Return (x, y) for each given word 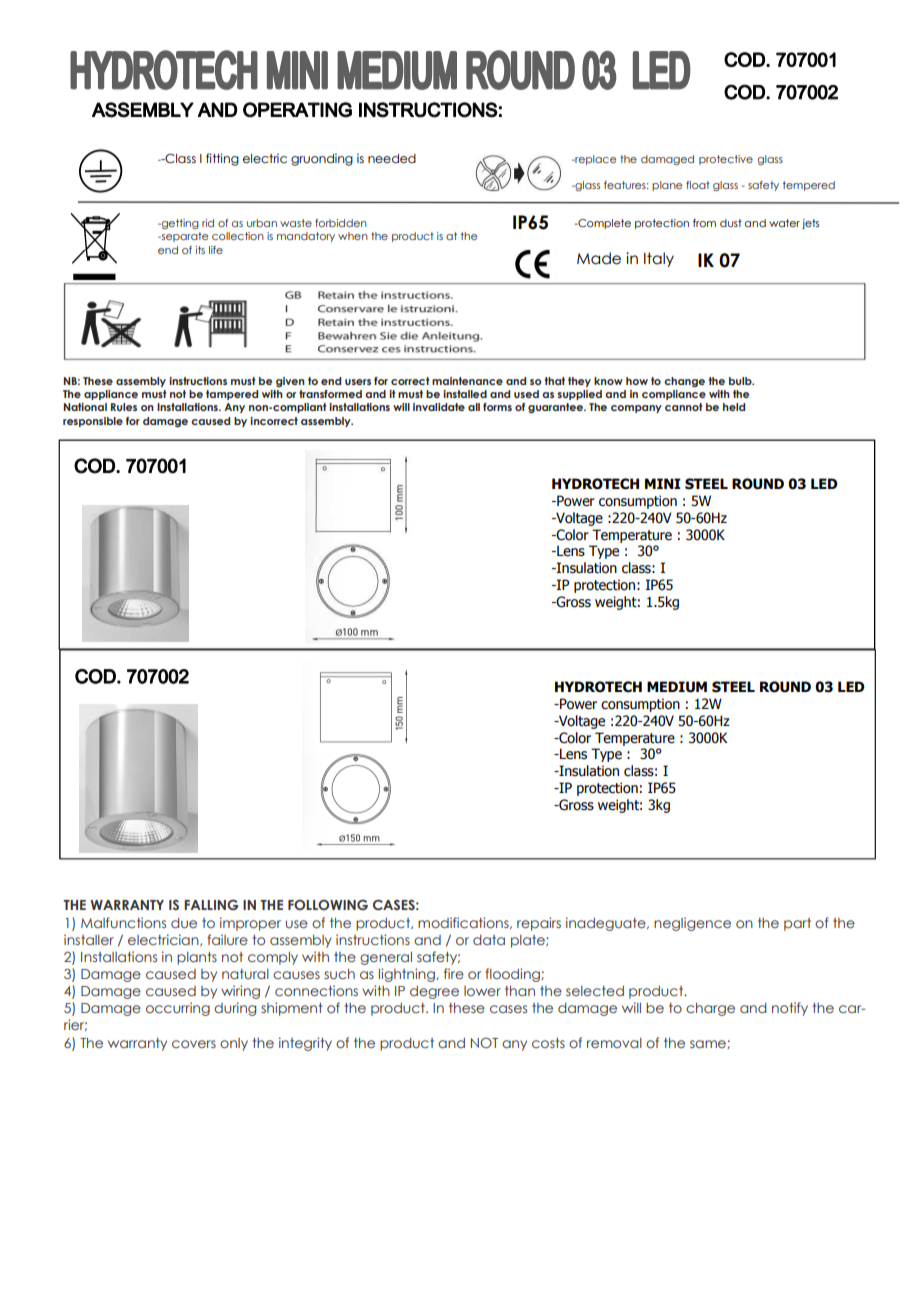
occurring (178, 1009)
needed (392, 158)
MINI (663, 483)
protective (726, 160)
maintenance (467, 381)
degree (434, 992)
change (684, 382)
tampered (232, 395)
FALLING (211, 904)
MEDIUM (677, 687)
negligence (692, 924)
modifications (464, 923)
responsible (93, 422)
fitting (222, 159)
